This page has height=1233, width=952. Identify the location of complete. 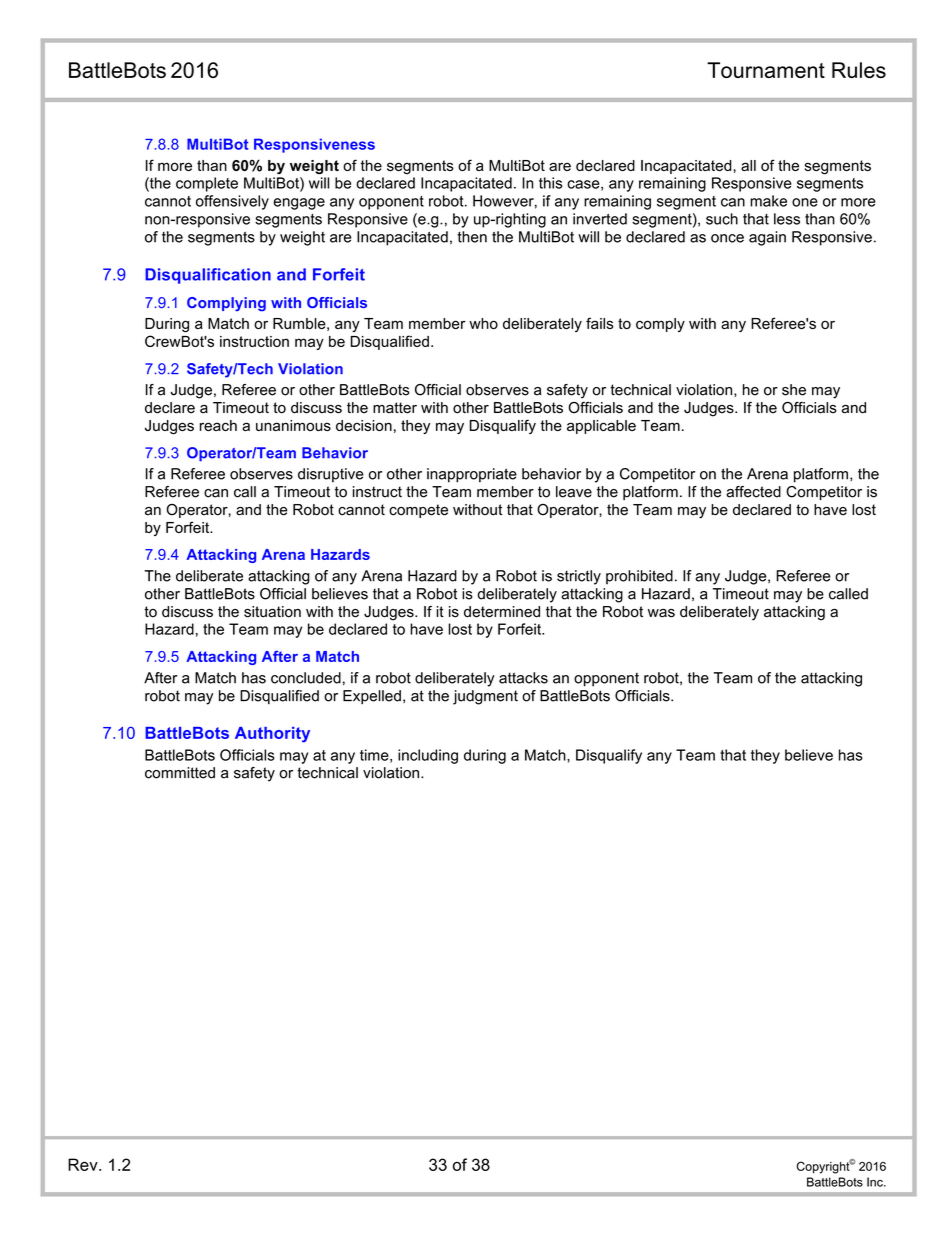
(207, 184).
